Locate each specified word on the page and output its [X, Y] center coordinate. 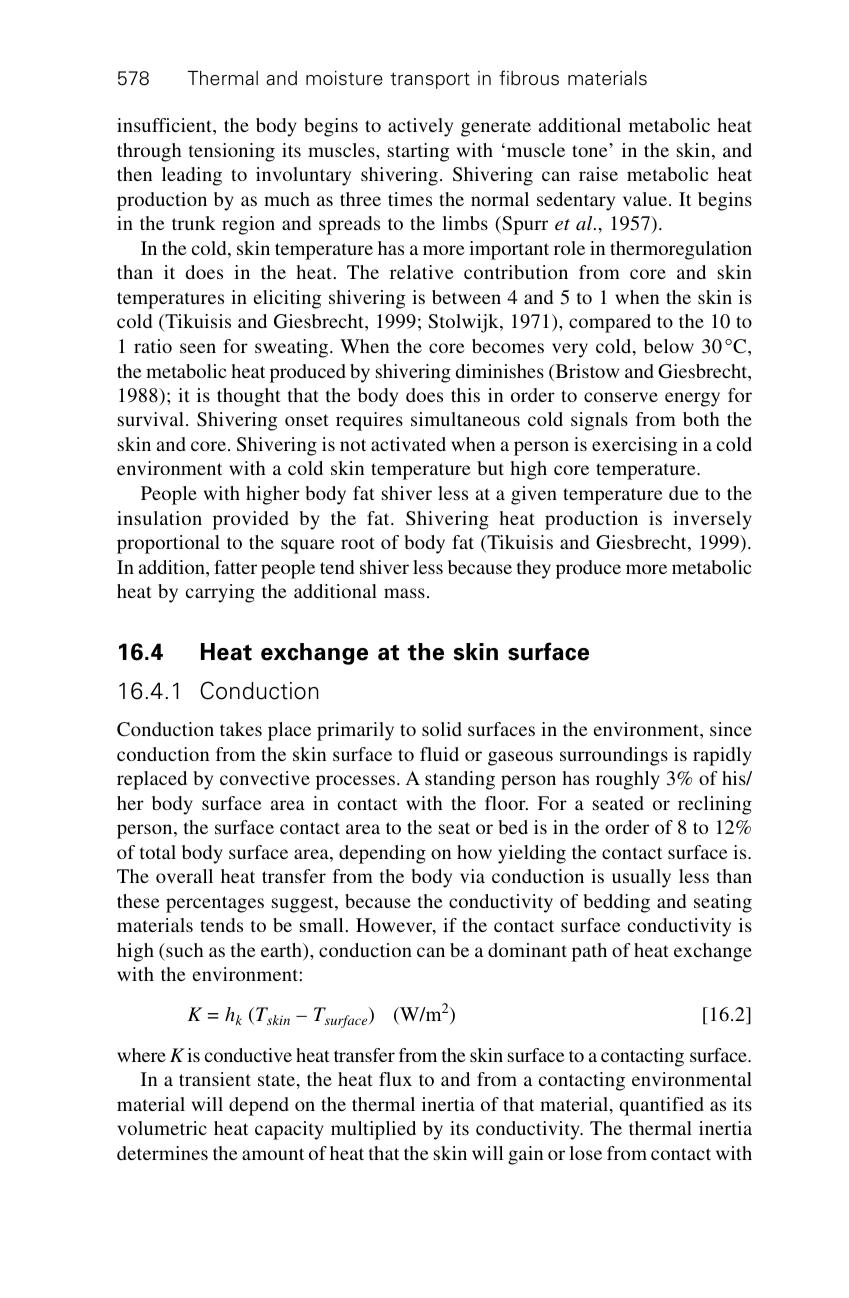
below [669, 346]
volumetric [162, 1128]
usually [641, 878]
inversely [712, 520]
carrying [220, 593]
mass [404, 593]
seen [198, 348]
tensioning [232, 152]
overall [184, 876]
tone [591, 150]
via [472, 876]
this [465, 395]
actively [420, 127]
